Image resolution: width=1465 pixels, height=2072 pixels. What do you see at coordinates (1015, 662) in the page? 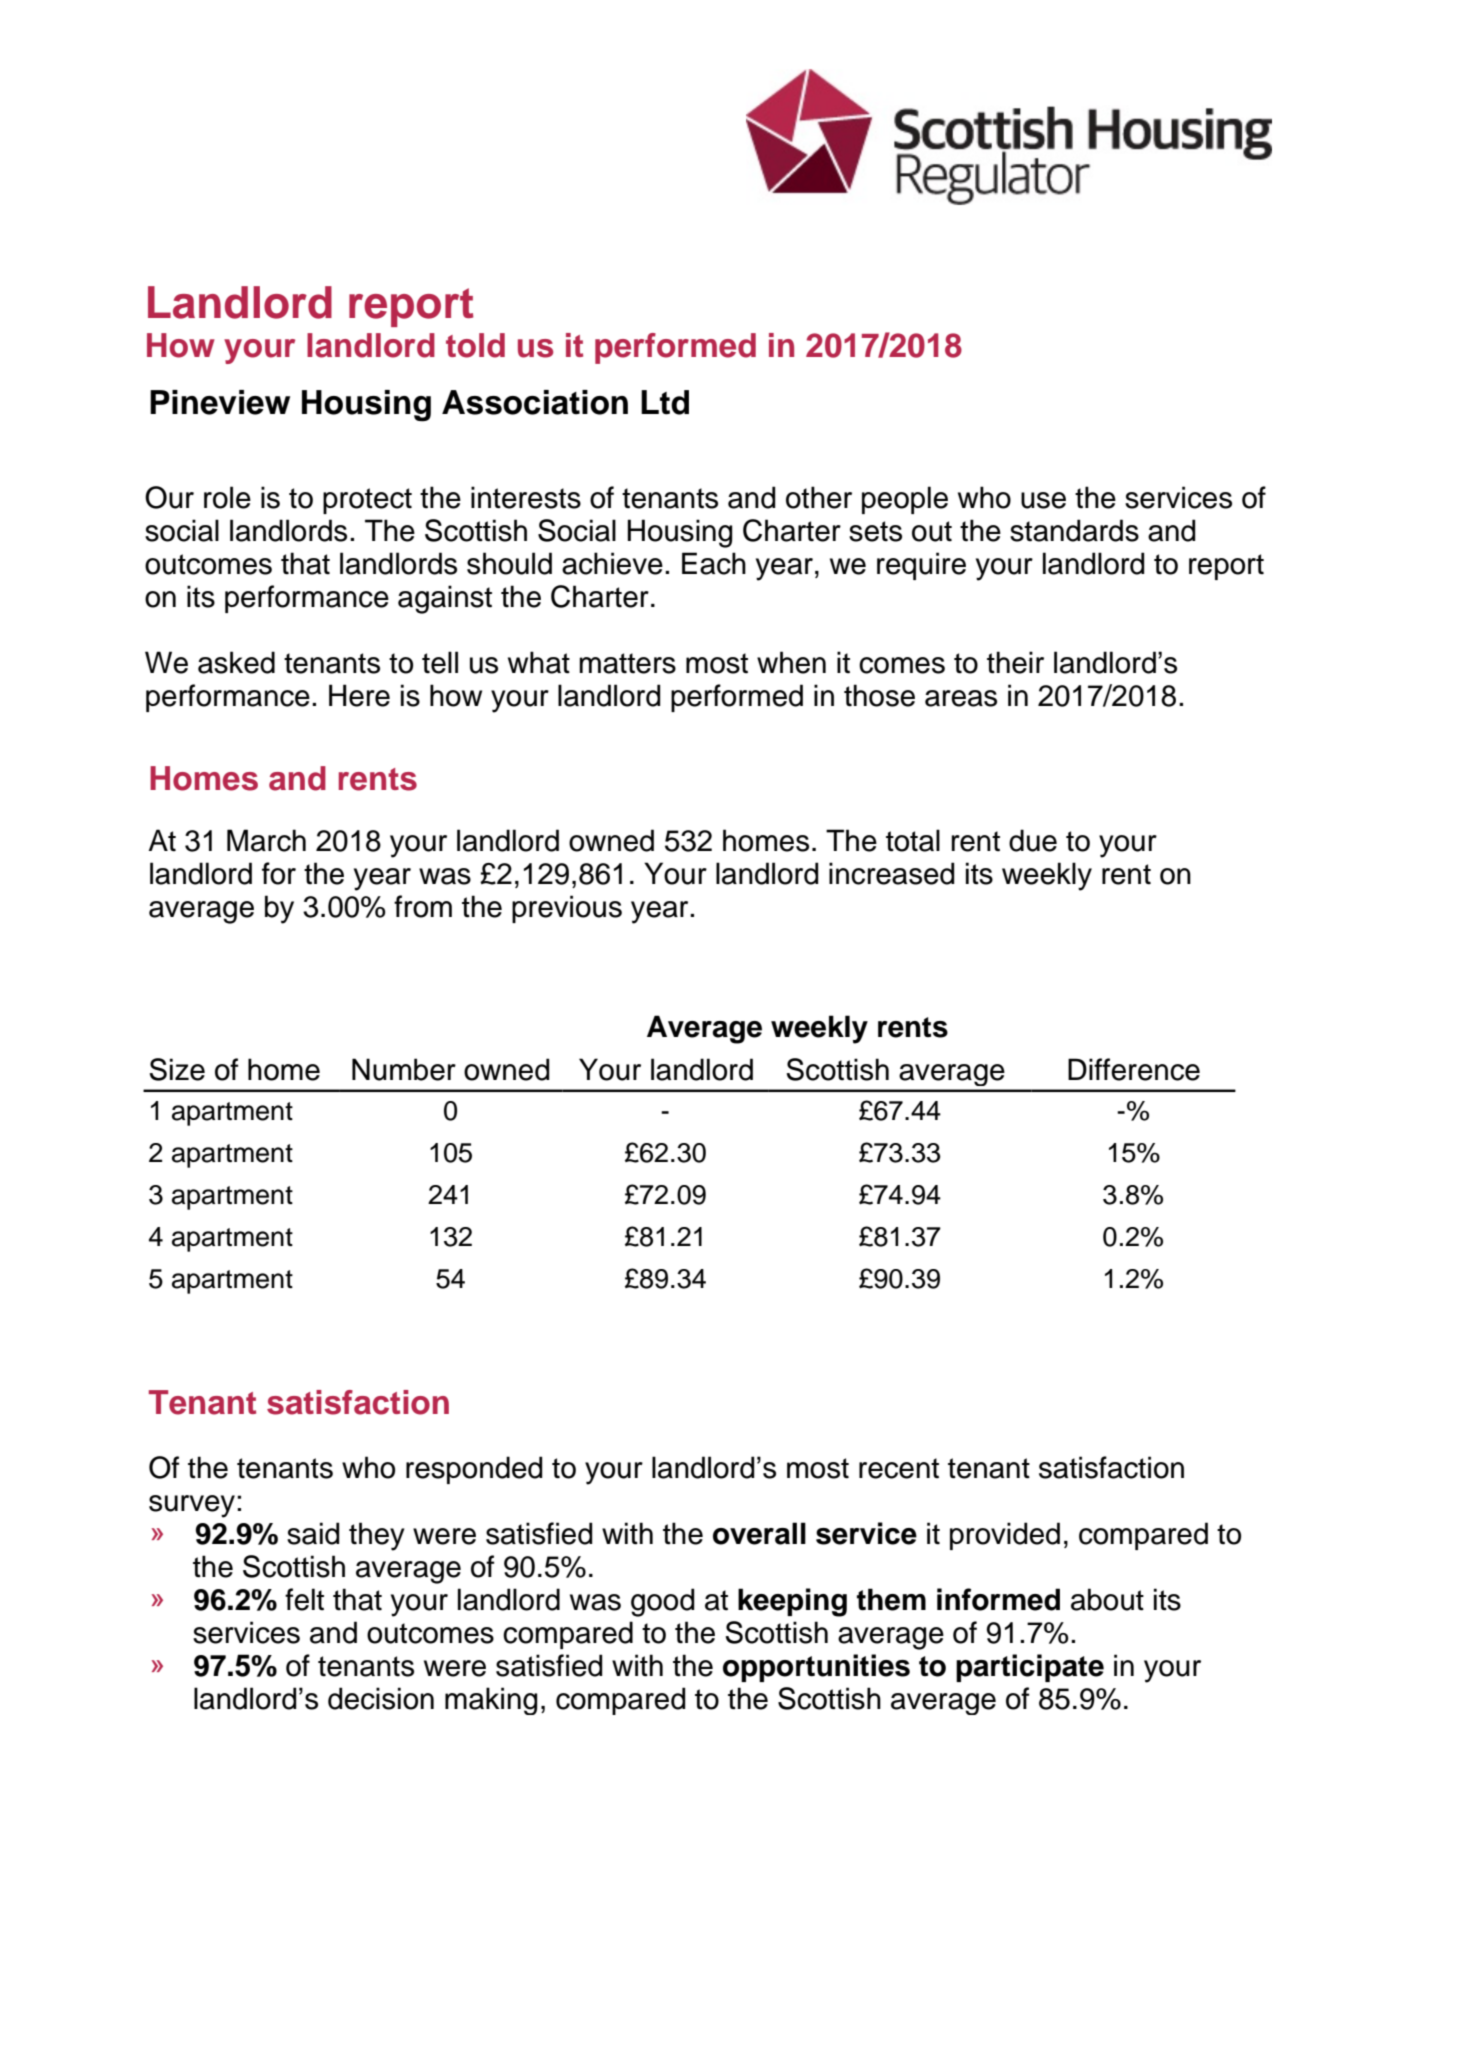
I see `their` at bounding box center [1015, 662].
